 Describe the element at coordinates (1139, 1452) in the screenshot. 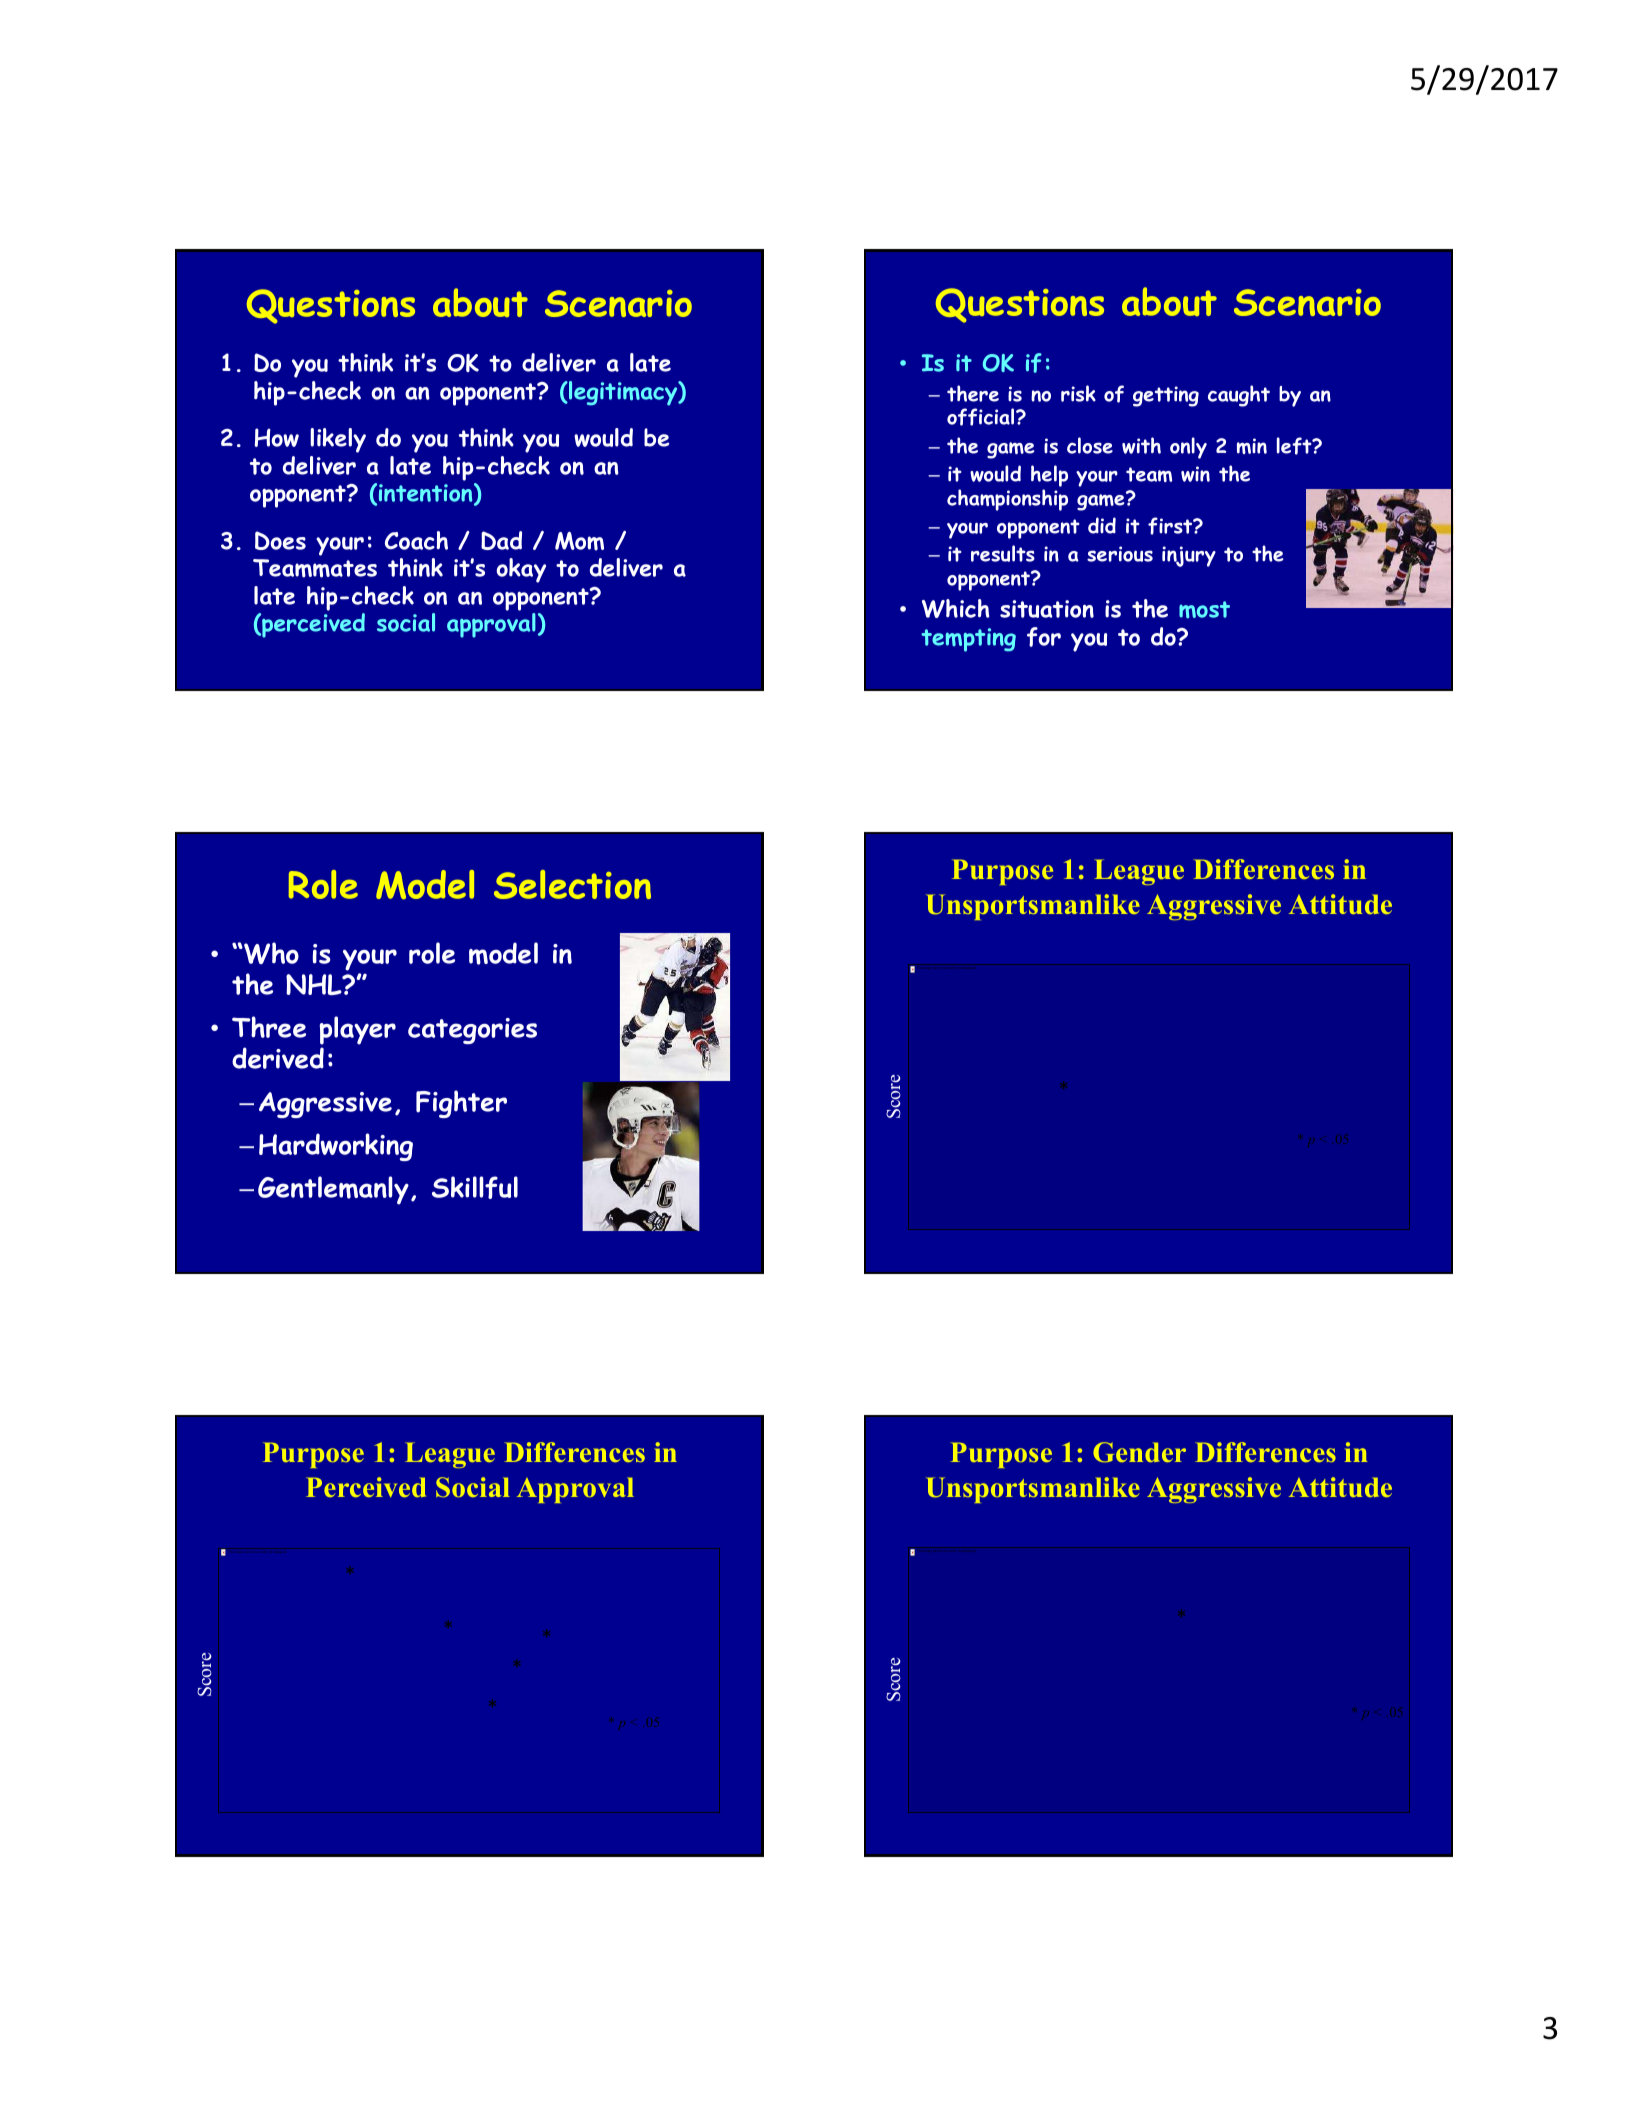

I see `Gender` at that location.
